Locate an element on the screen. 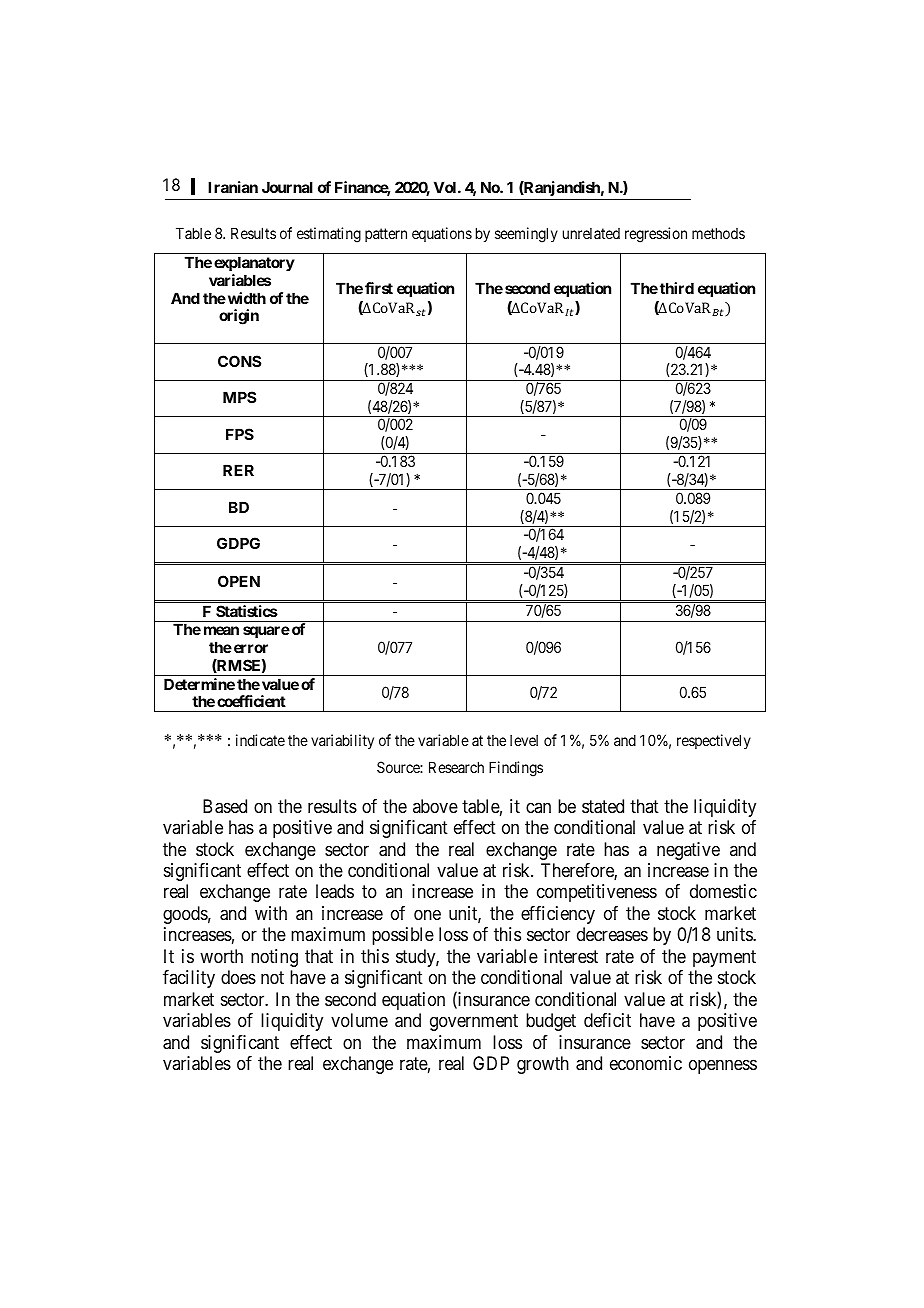 The height and width of the screenshot is (1308, 924). Iranian is located at coordinates (233, 187).
